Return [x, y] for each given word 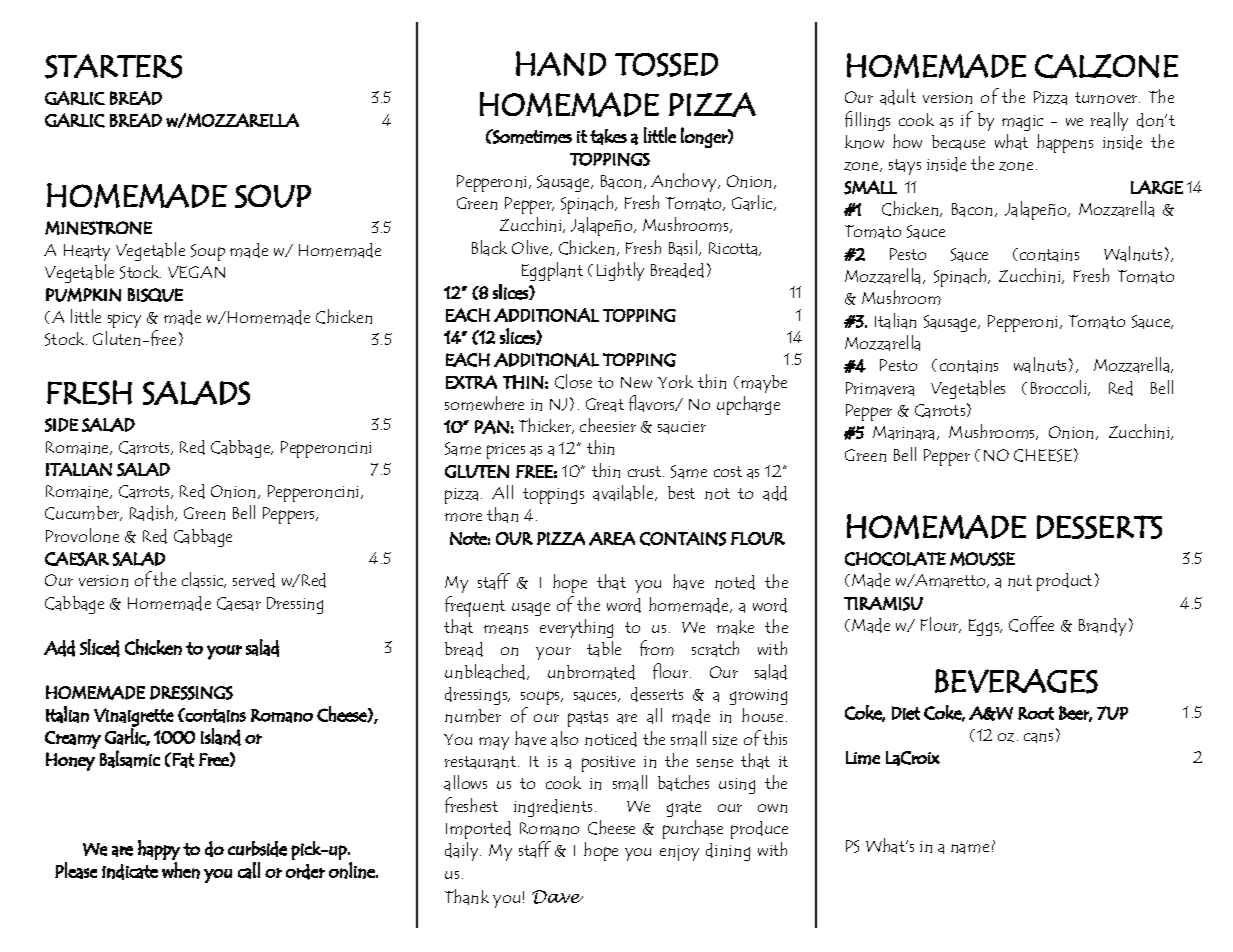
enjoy [679, 853]
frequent [475, 608]
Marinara [905, 433]
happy [159, 850]
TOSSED [666, 65]
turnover [1107, 98]
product [1064, 582]
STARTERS [113, 66]
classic [204, 580]
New [636, 382]
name [970, 849]
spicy [124, 320]
